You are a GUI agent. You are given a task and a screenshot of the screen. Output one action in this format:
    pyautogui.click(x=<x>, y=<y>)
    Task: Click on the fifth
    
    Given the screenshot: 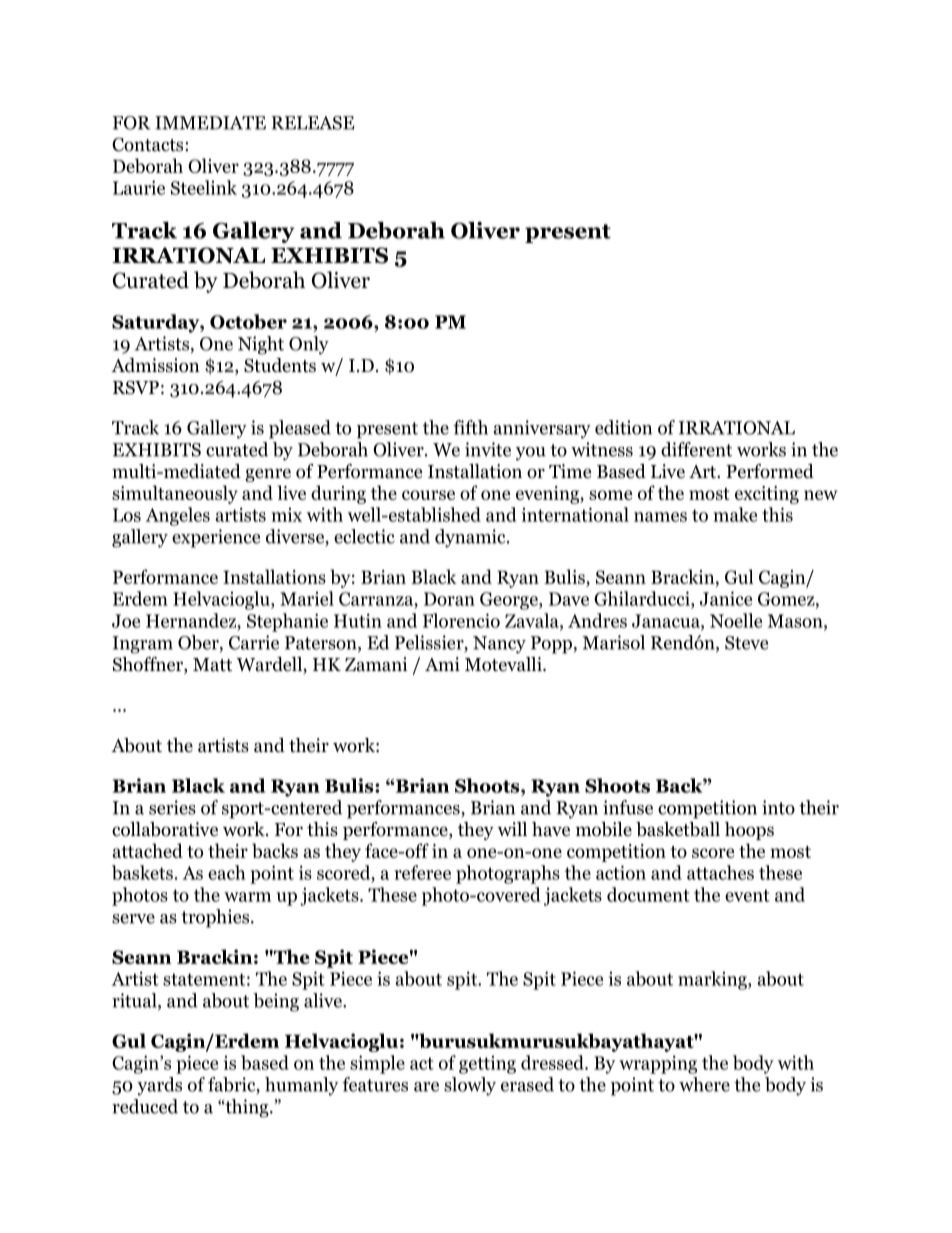 What is the action you would take?
    pyautogui.click(x=470, y=427)
